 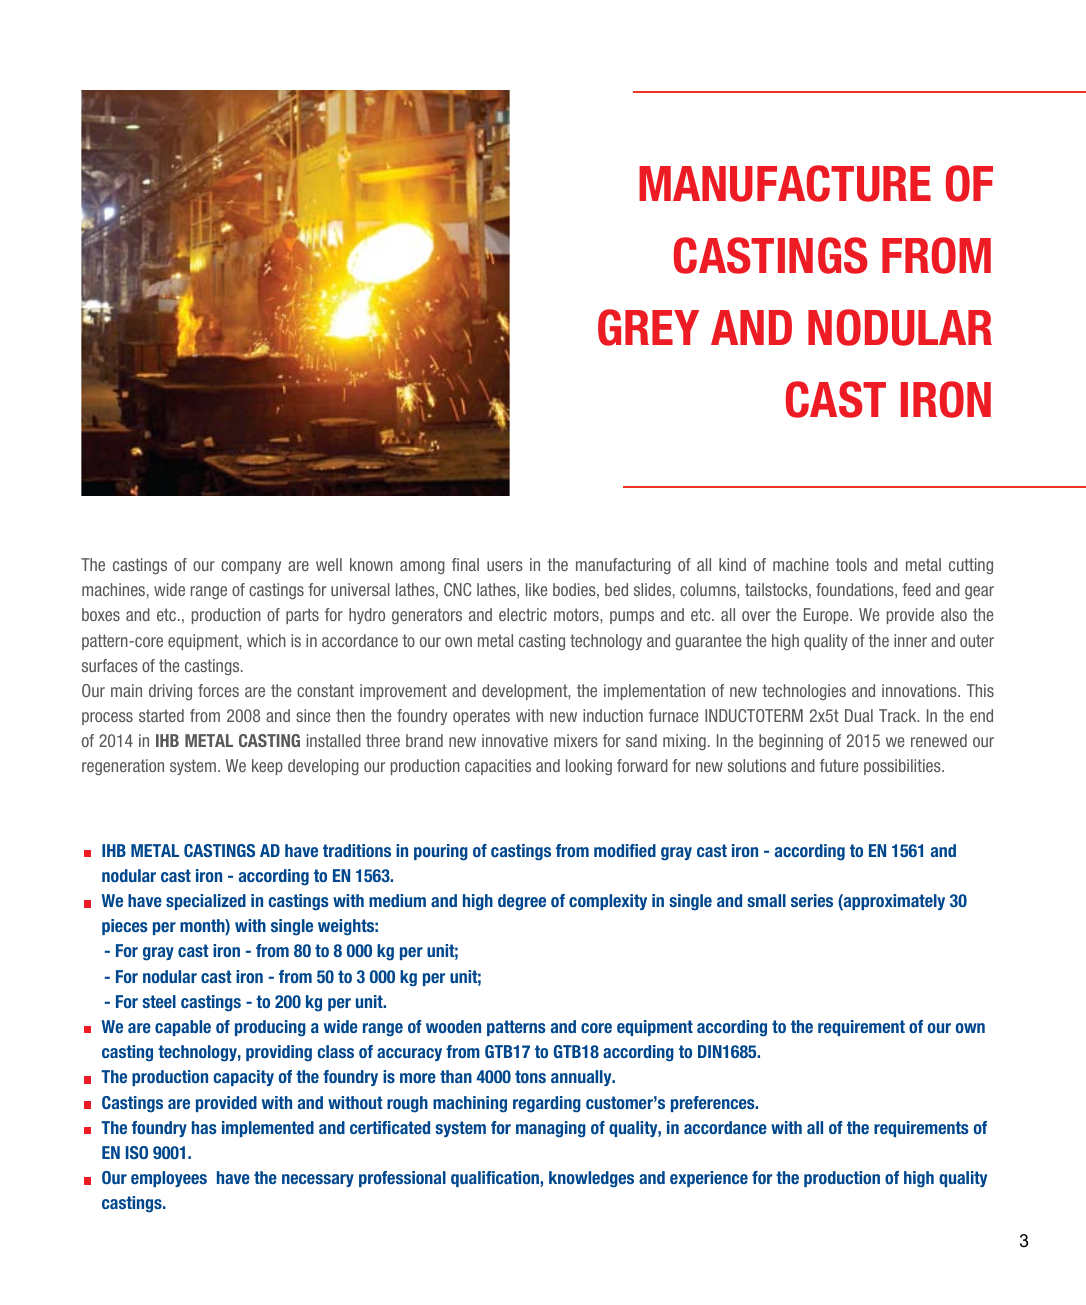 What do you see at coordinates (537, 589) in the screenshot?
I see `like` at bounding box center [537, 589].
